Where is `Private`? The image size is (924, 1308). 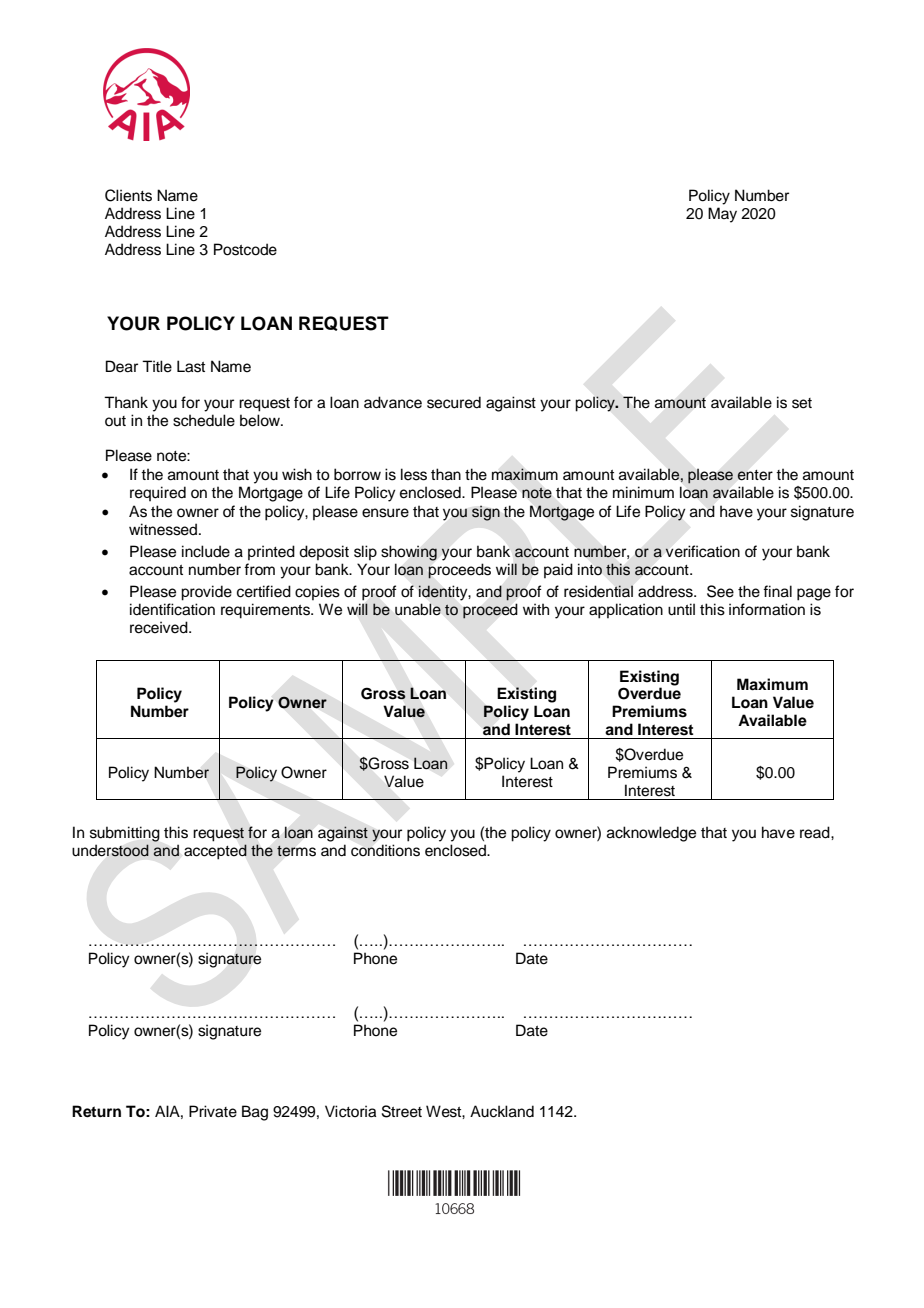
Private is located at coordinates (213, 1111).
